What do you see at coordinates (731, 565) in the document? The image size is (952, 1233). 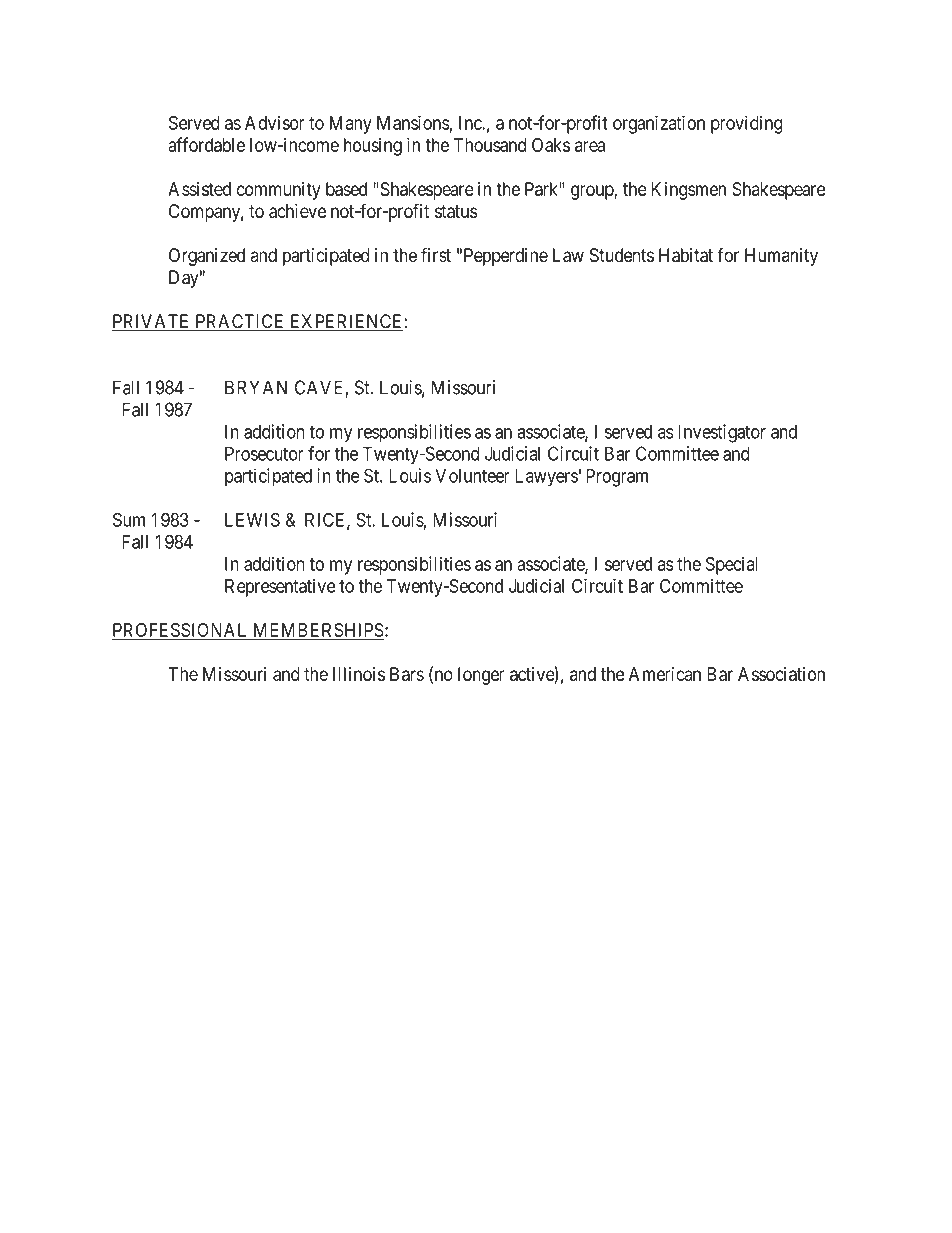 I see `Special` at bounding box center [731, 565].
